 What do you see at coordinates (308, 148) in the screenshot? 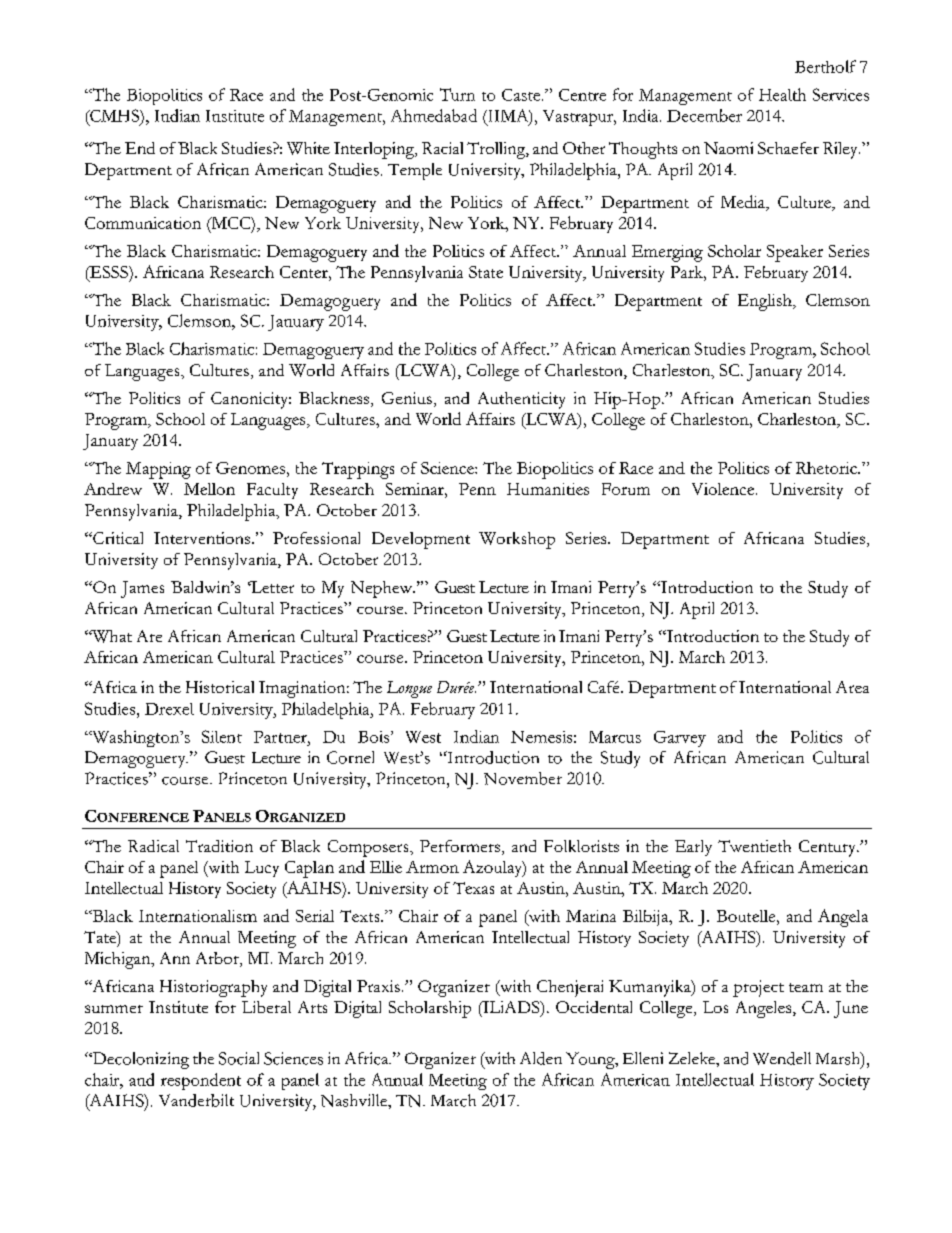
I see `White` at bounding box center [308, 148].
